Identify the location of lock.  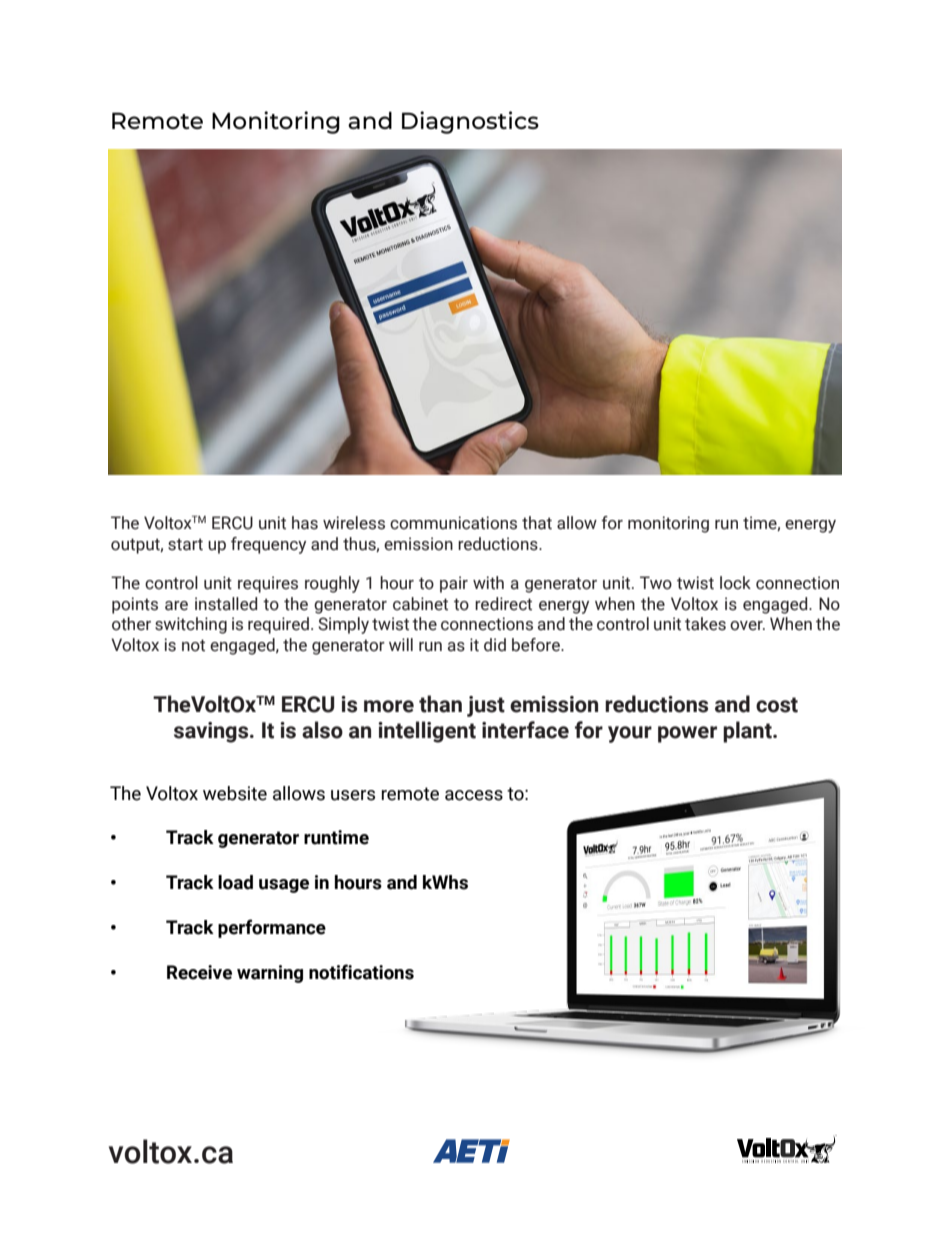
(735, 583).
